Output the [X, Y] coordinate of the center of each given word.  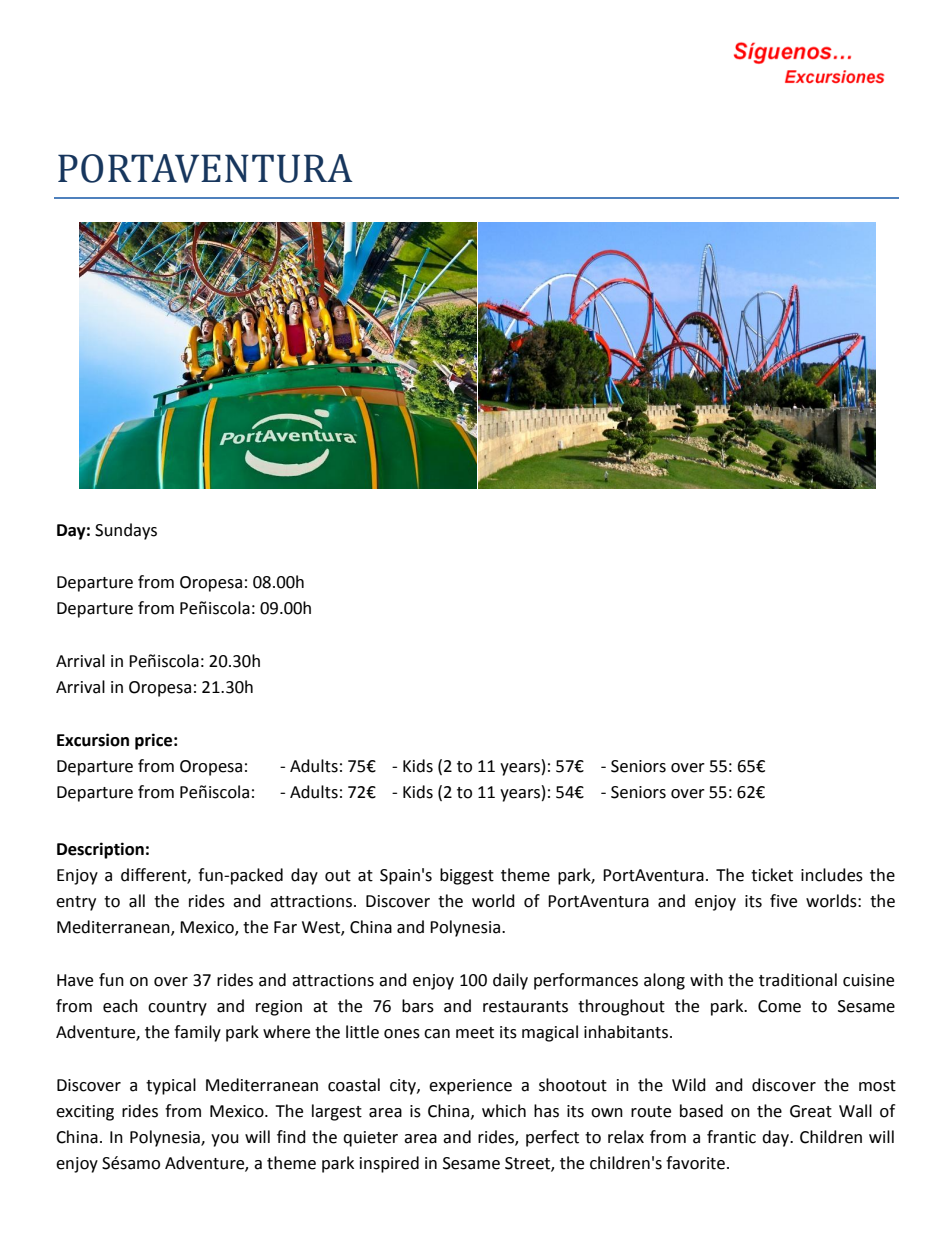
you [225, 1140]
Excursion [93, 740]
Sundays [126, 531]
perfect [552, 1138]
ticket [772, 875]
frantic [731, 1137]
